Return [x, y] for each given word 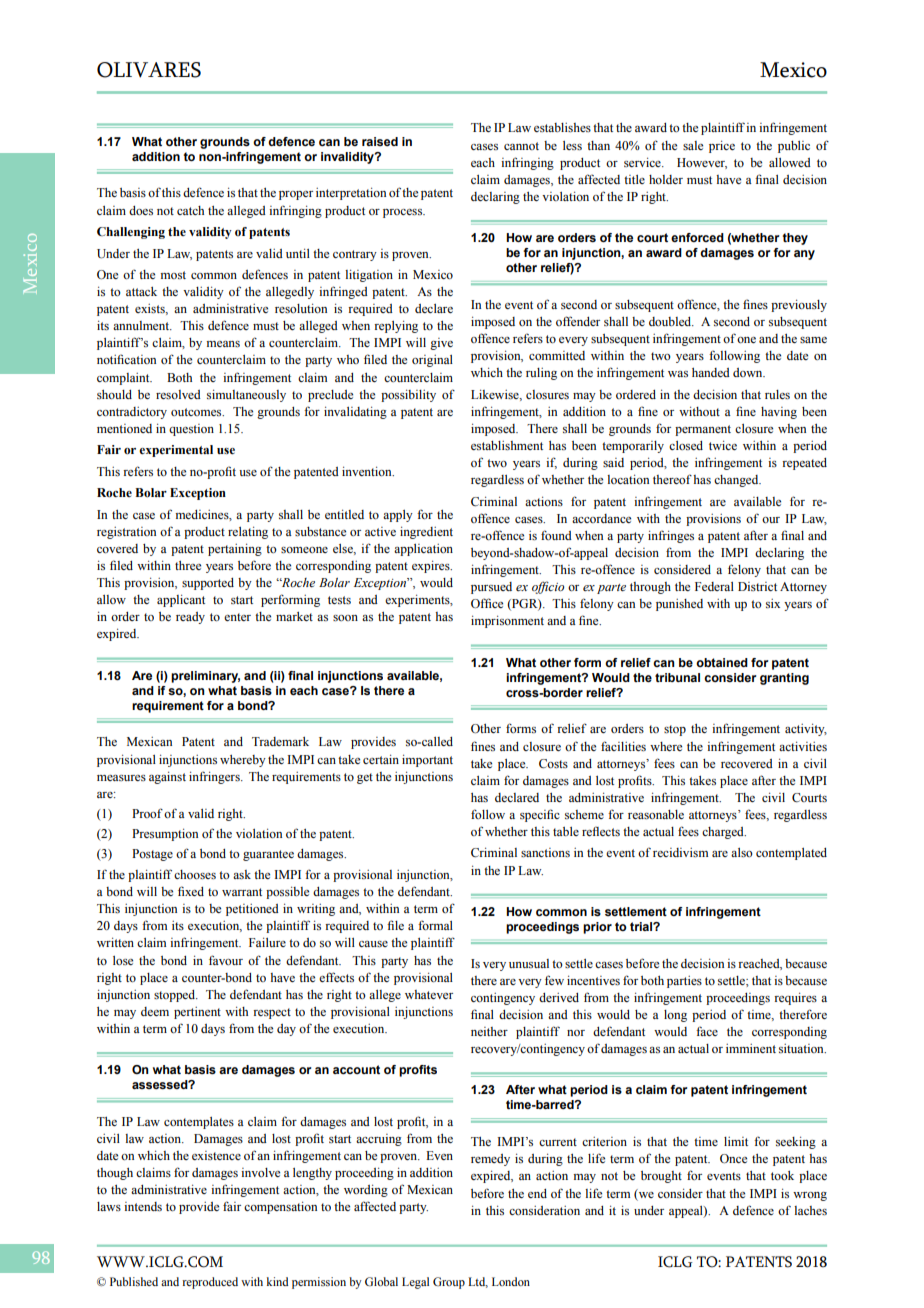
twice [723, 445]
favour [226, 960]
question [191, 430]
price [722, 147]
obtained [722, 662]
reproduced [210, 1283]
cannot [521, 146]
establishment [507, 446]
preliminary [205, 677]
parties [684, 982]
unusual [529, 963]
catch [190, 210]
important [427, 761]
